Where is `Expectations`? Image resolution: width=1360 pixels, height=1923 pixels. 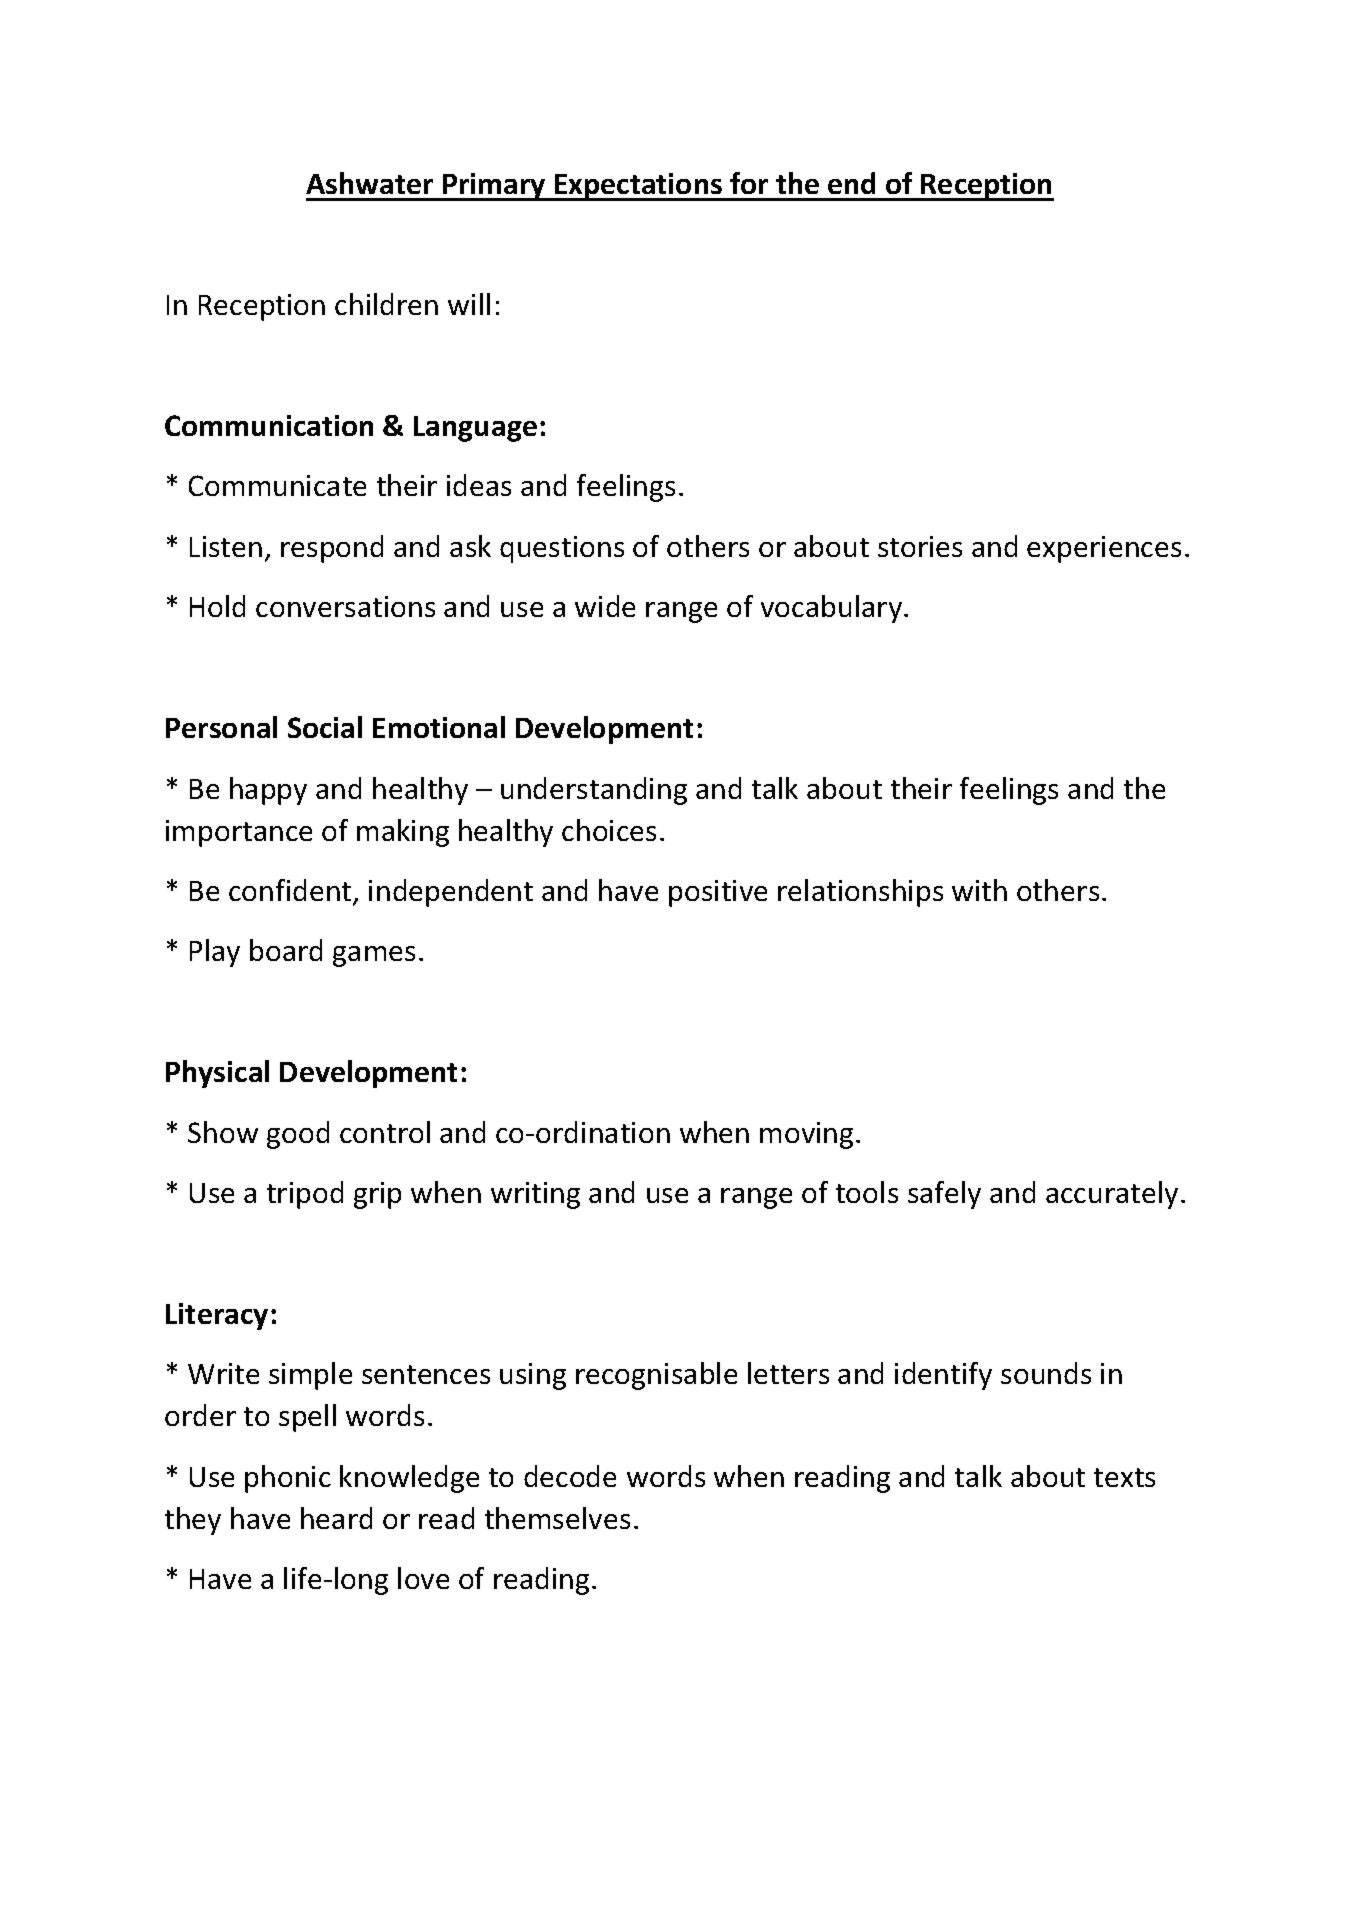
Expectations is located at coordinates (638, 187).
